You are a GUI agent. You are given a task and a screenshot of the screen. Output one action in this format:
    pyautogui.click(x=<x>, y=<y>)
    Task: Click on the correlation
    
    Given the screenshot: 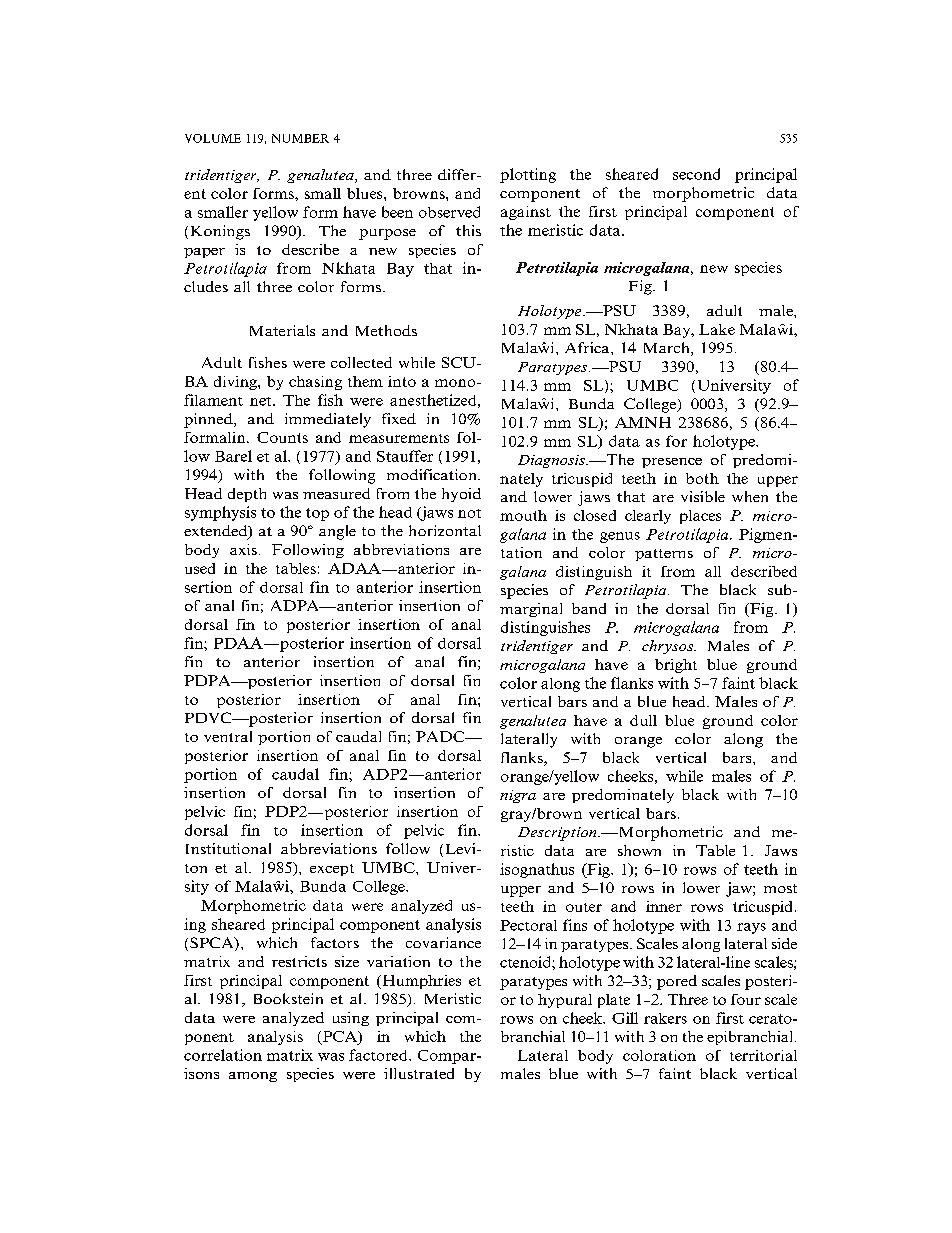 What is the action you would take?
    pyautogui.click(x=223, y=1055)
